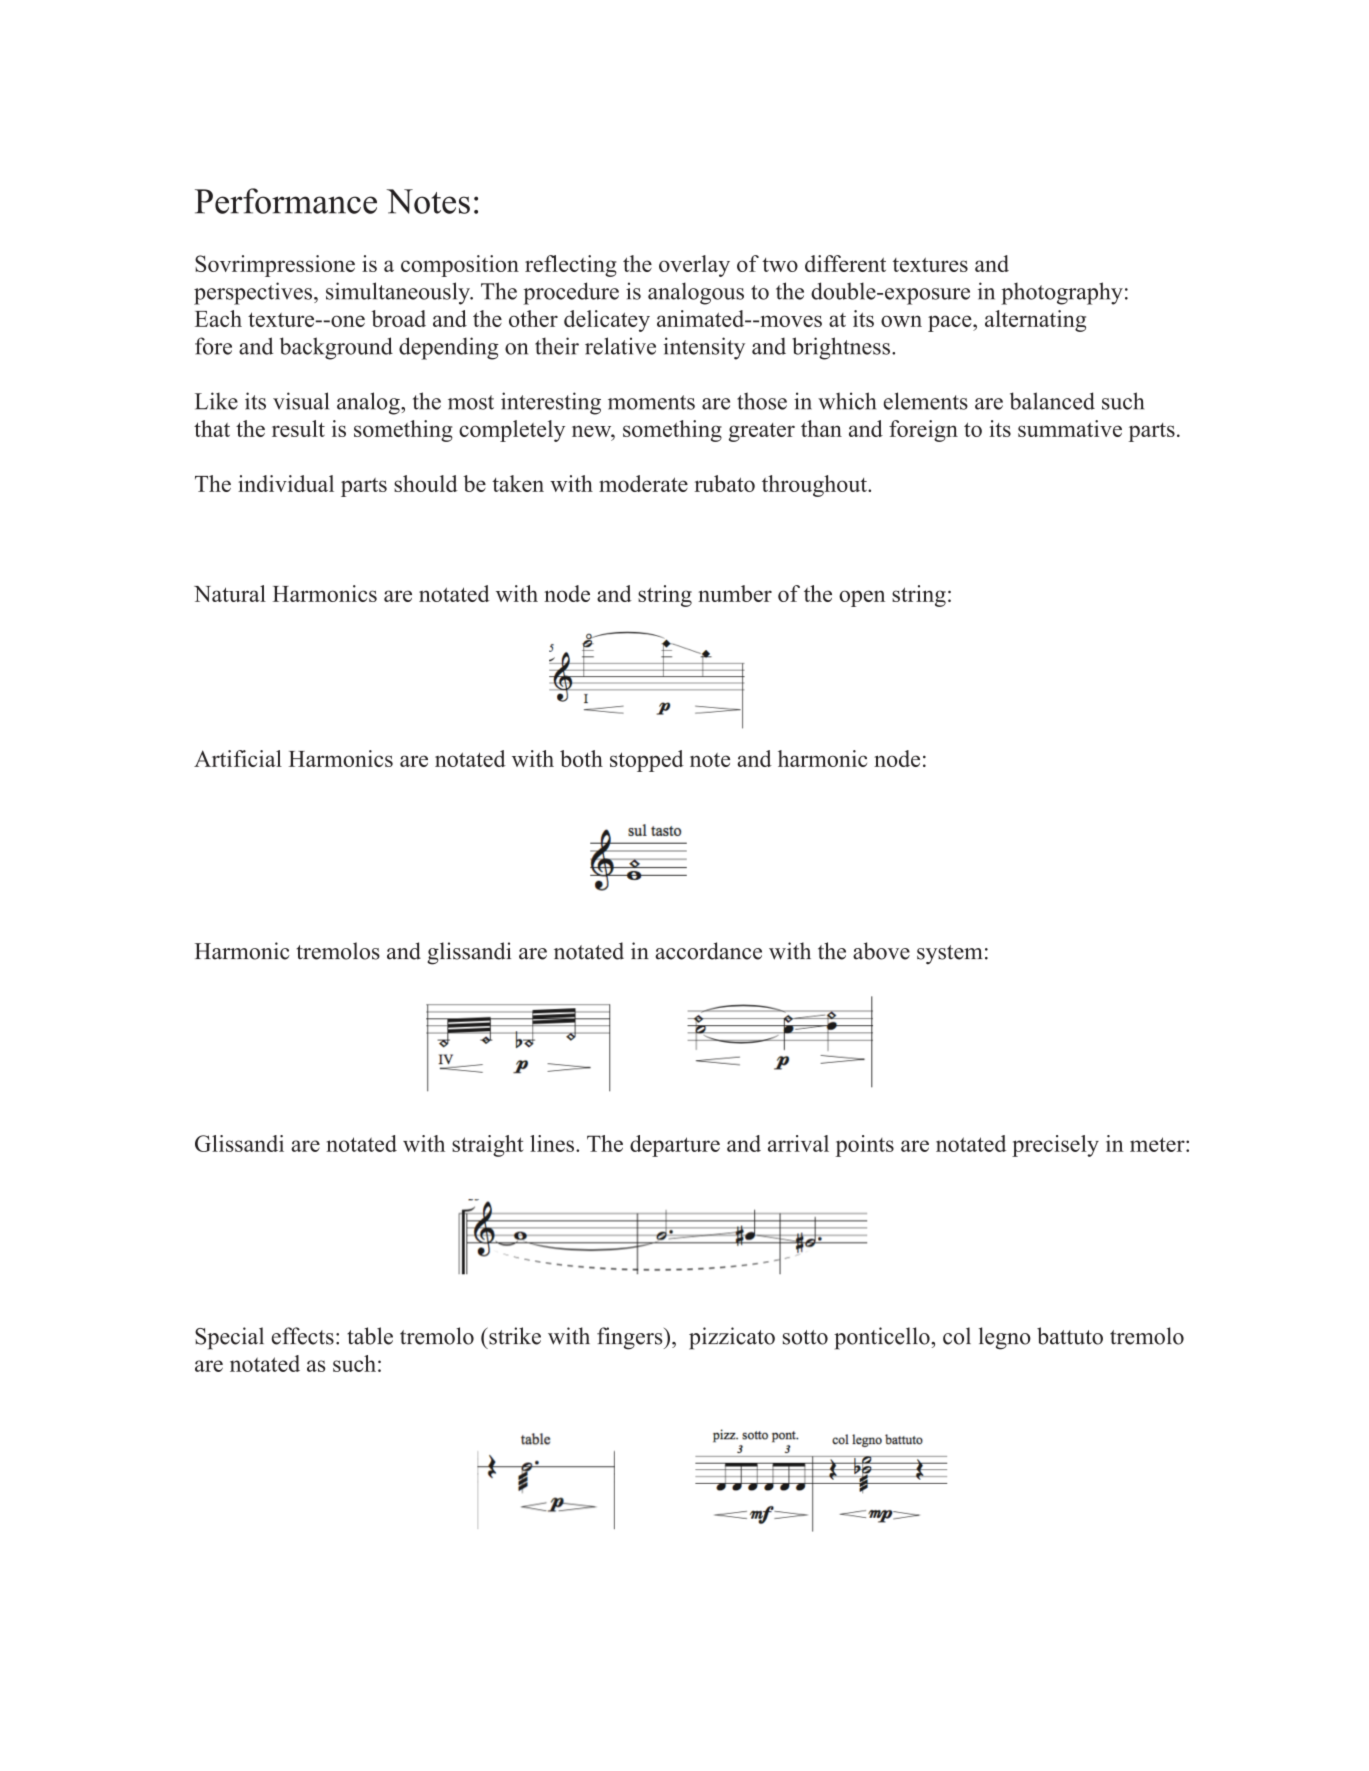  What do you see at coordinates (735, 593) in the screenshot?
I see `number` at bounding box center [735, 593].
